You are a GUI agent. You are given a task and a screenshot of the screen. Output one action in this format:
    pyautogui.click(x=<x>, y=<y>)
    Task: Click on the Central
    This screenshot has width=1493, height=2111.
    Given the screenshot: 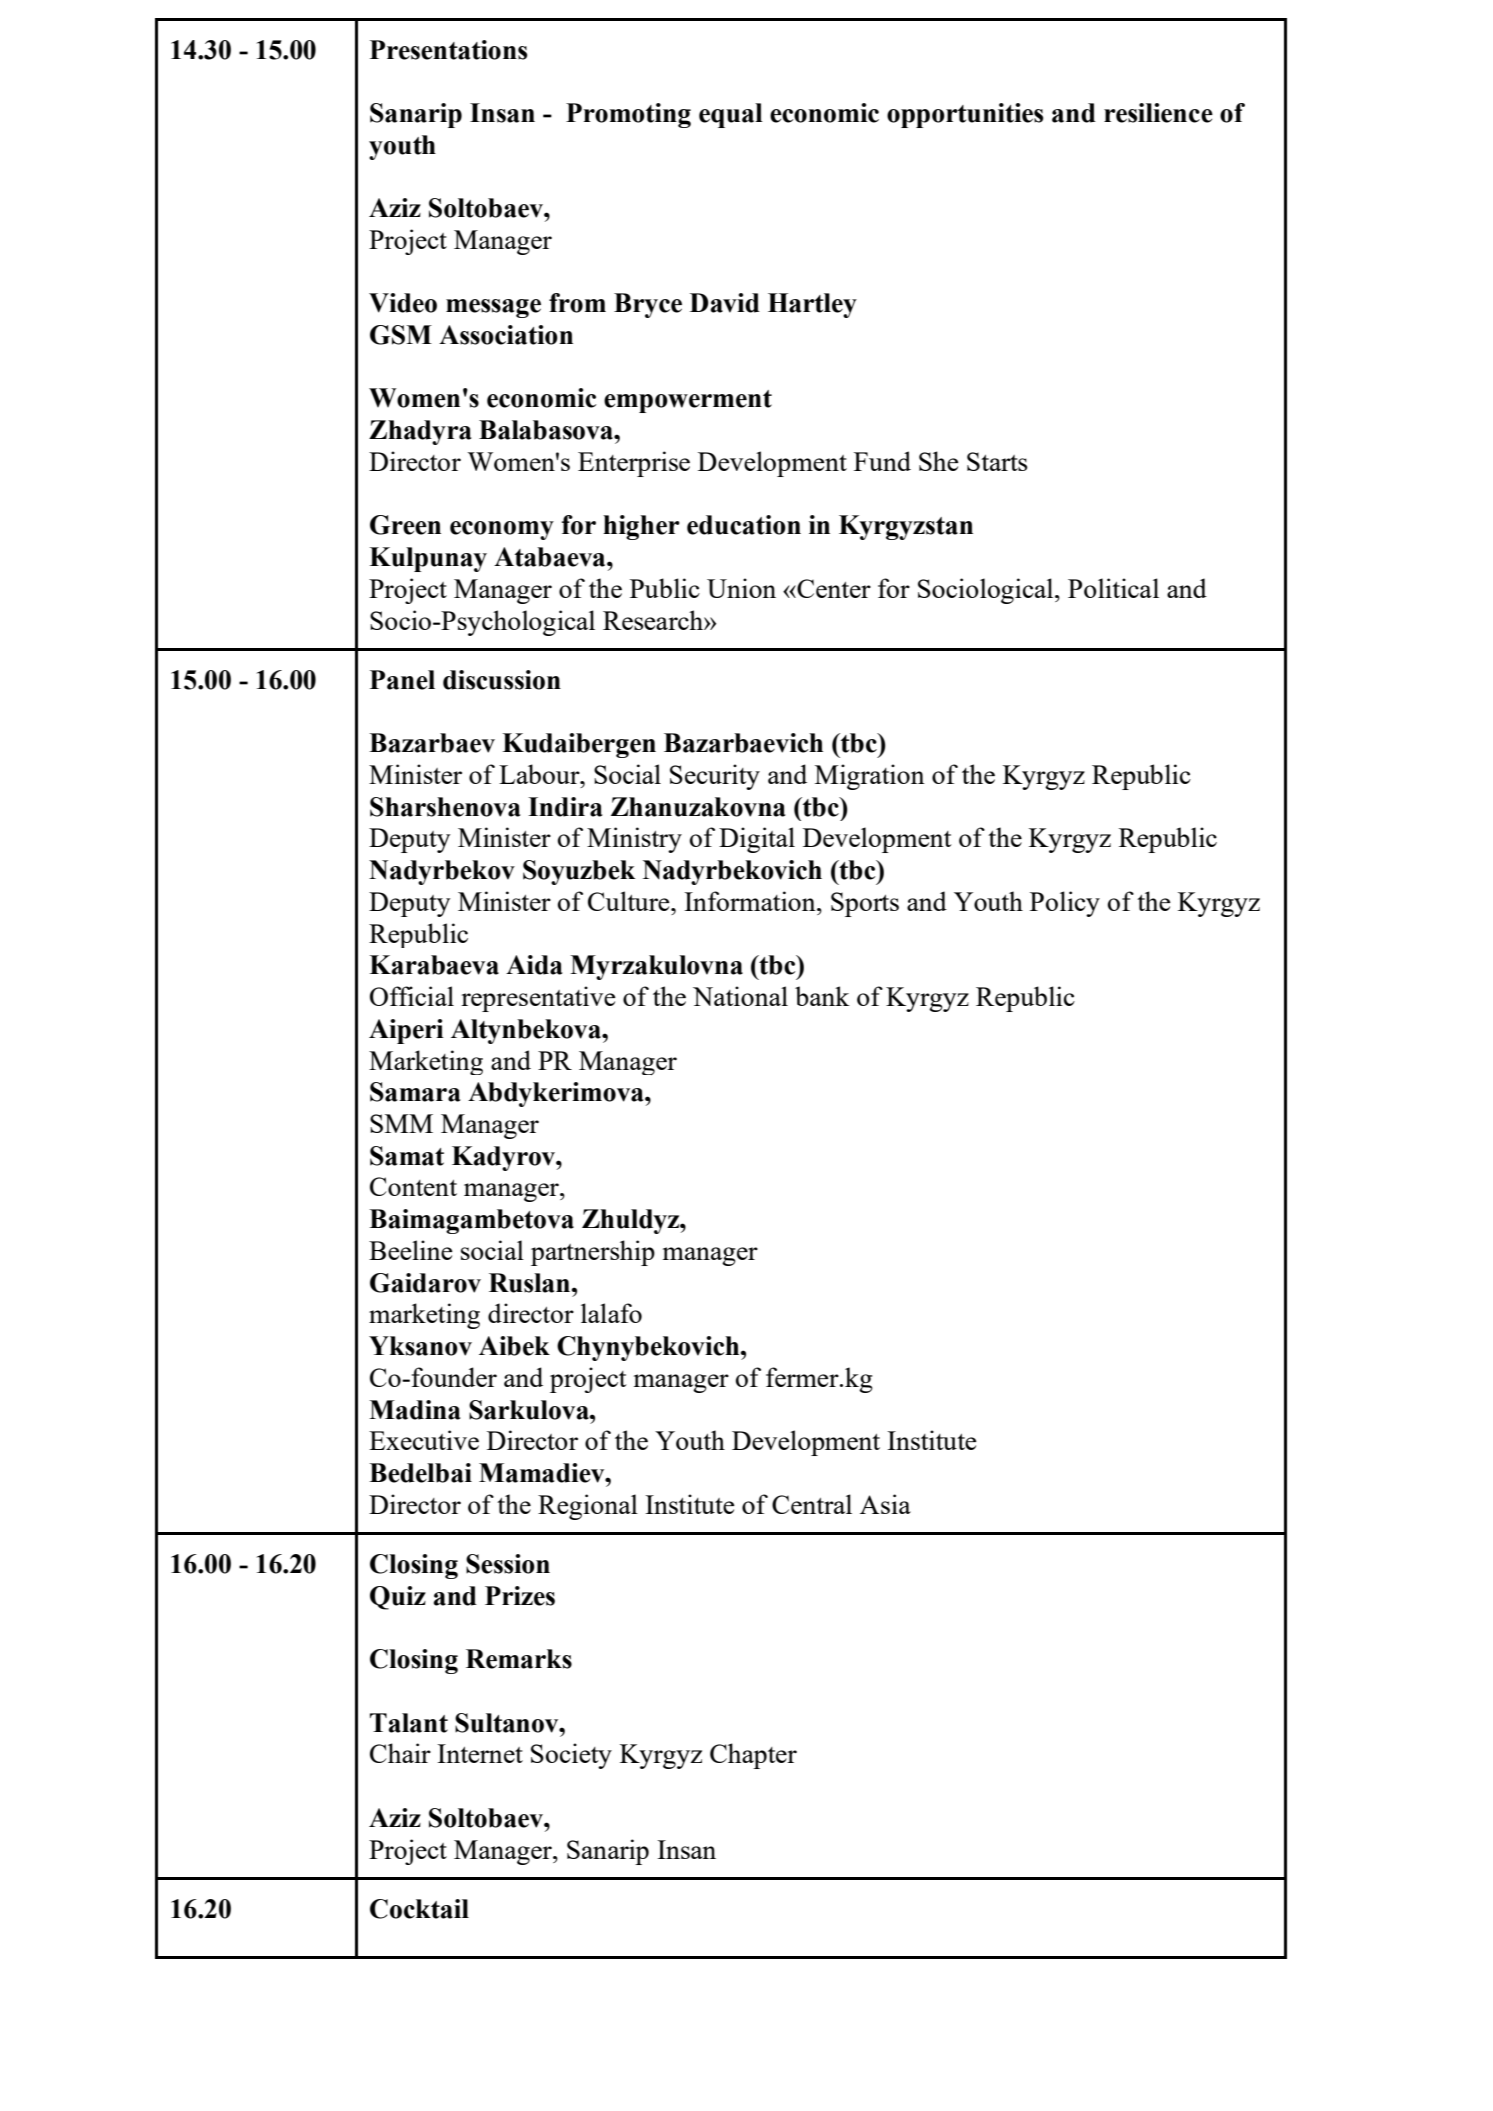 What is the action you would take?
    pyautogui.click(x=812, y=1504)
